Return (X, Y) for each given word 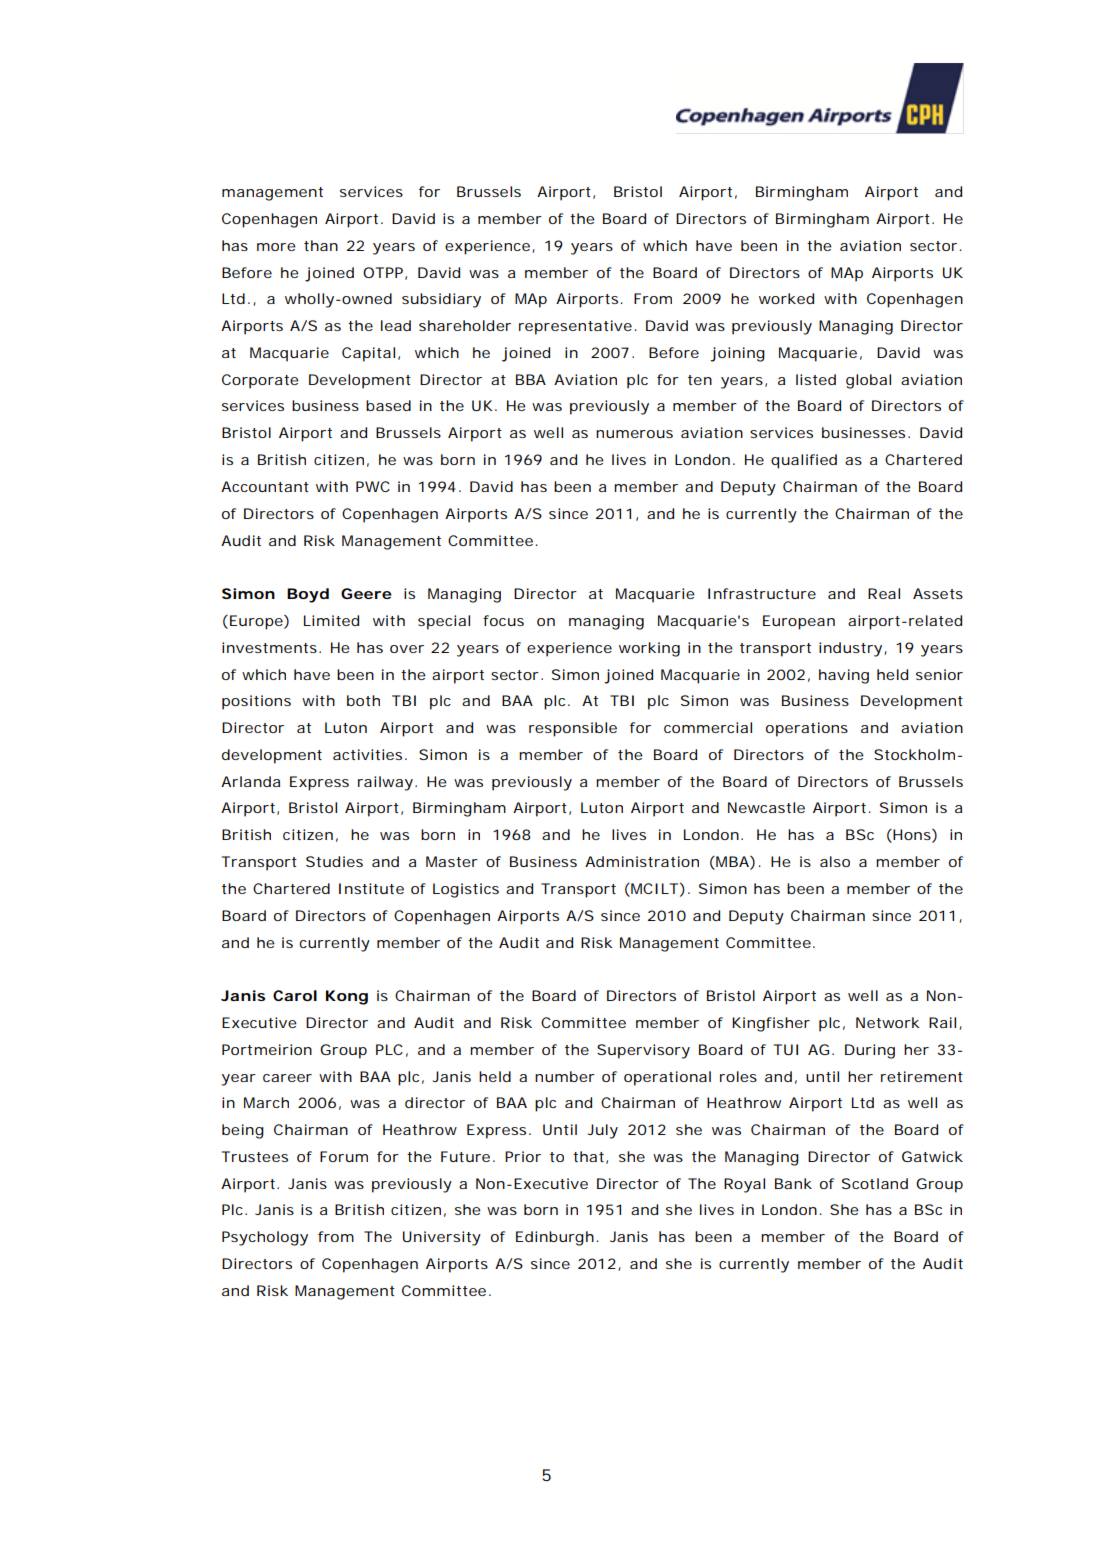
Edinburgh (555, 1238)
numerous (634, 434)
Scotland (875, 1183)
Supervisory (643, 1051)
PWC (373, 486)
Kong (347, 997)
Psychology (265, 1238)
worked (786, 298)
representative (575, 327)
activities (369, 754)
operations (807, 729)
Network (888, 1022)
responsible (573, 729)
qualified (804, 461)
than (321, 245)
